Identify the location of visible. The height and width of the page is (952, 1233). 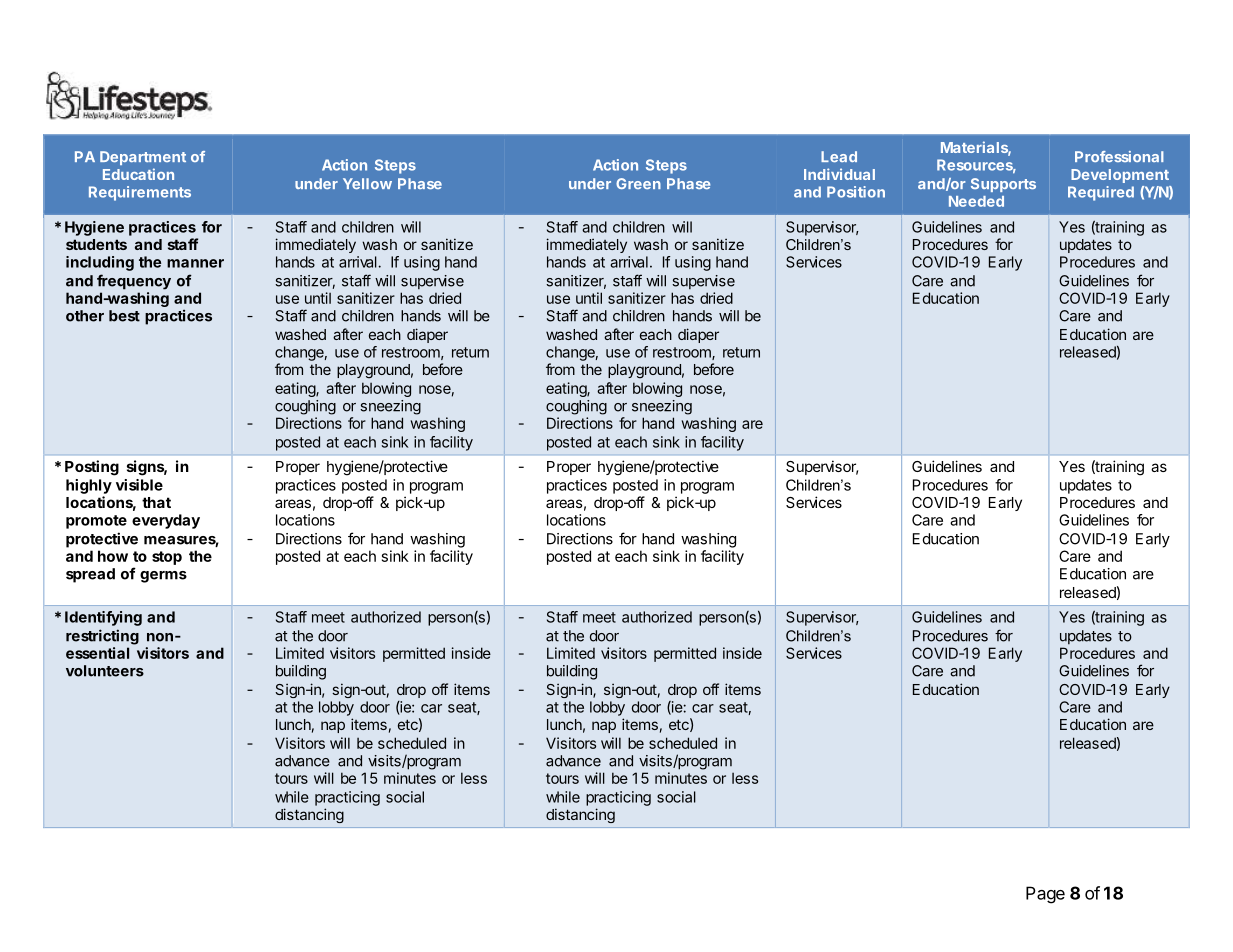
(139, 485).
